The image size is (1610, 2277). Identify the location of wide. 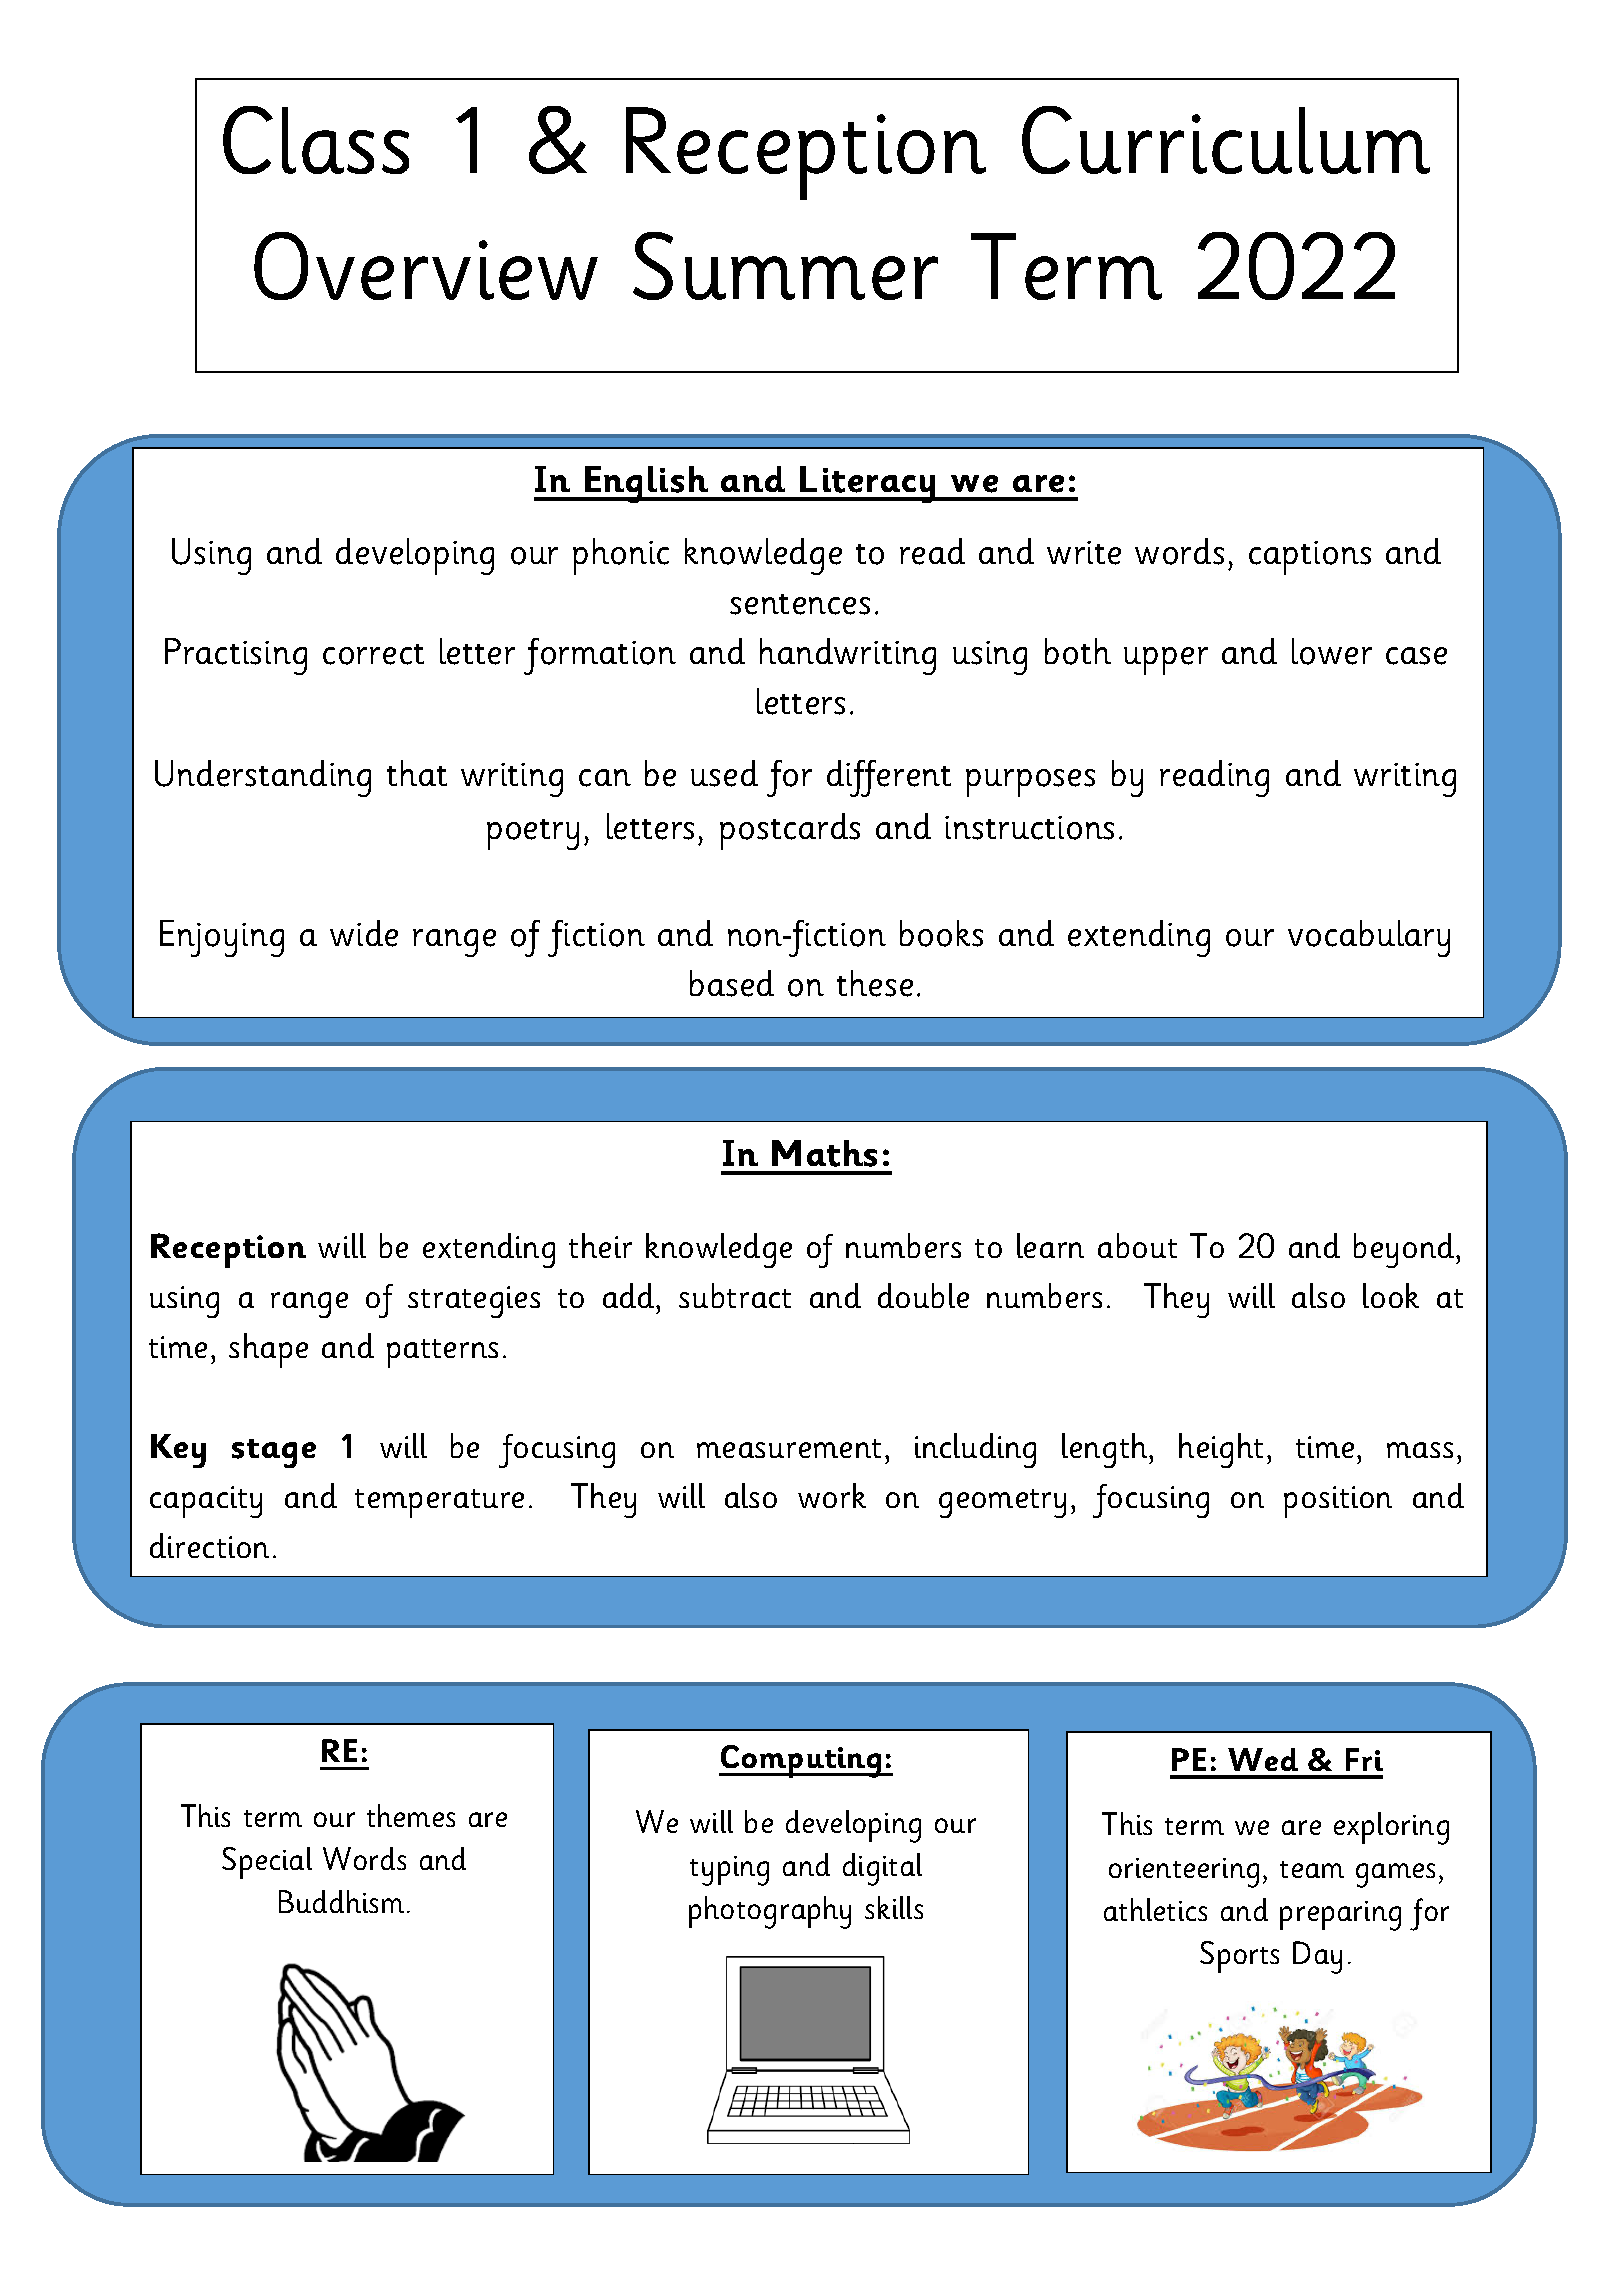
(364, 933).
